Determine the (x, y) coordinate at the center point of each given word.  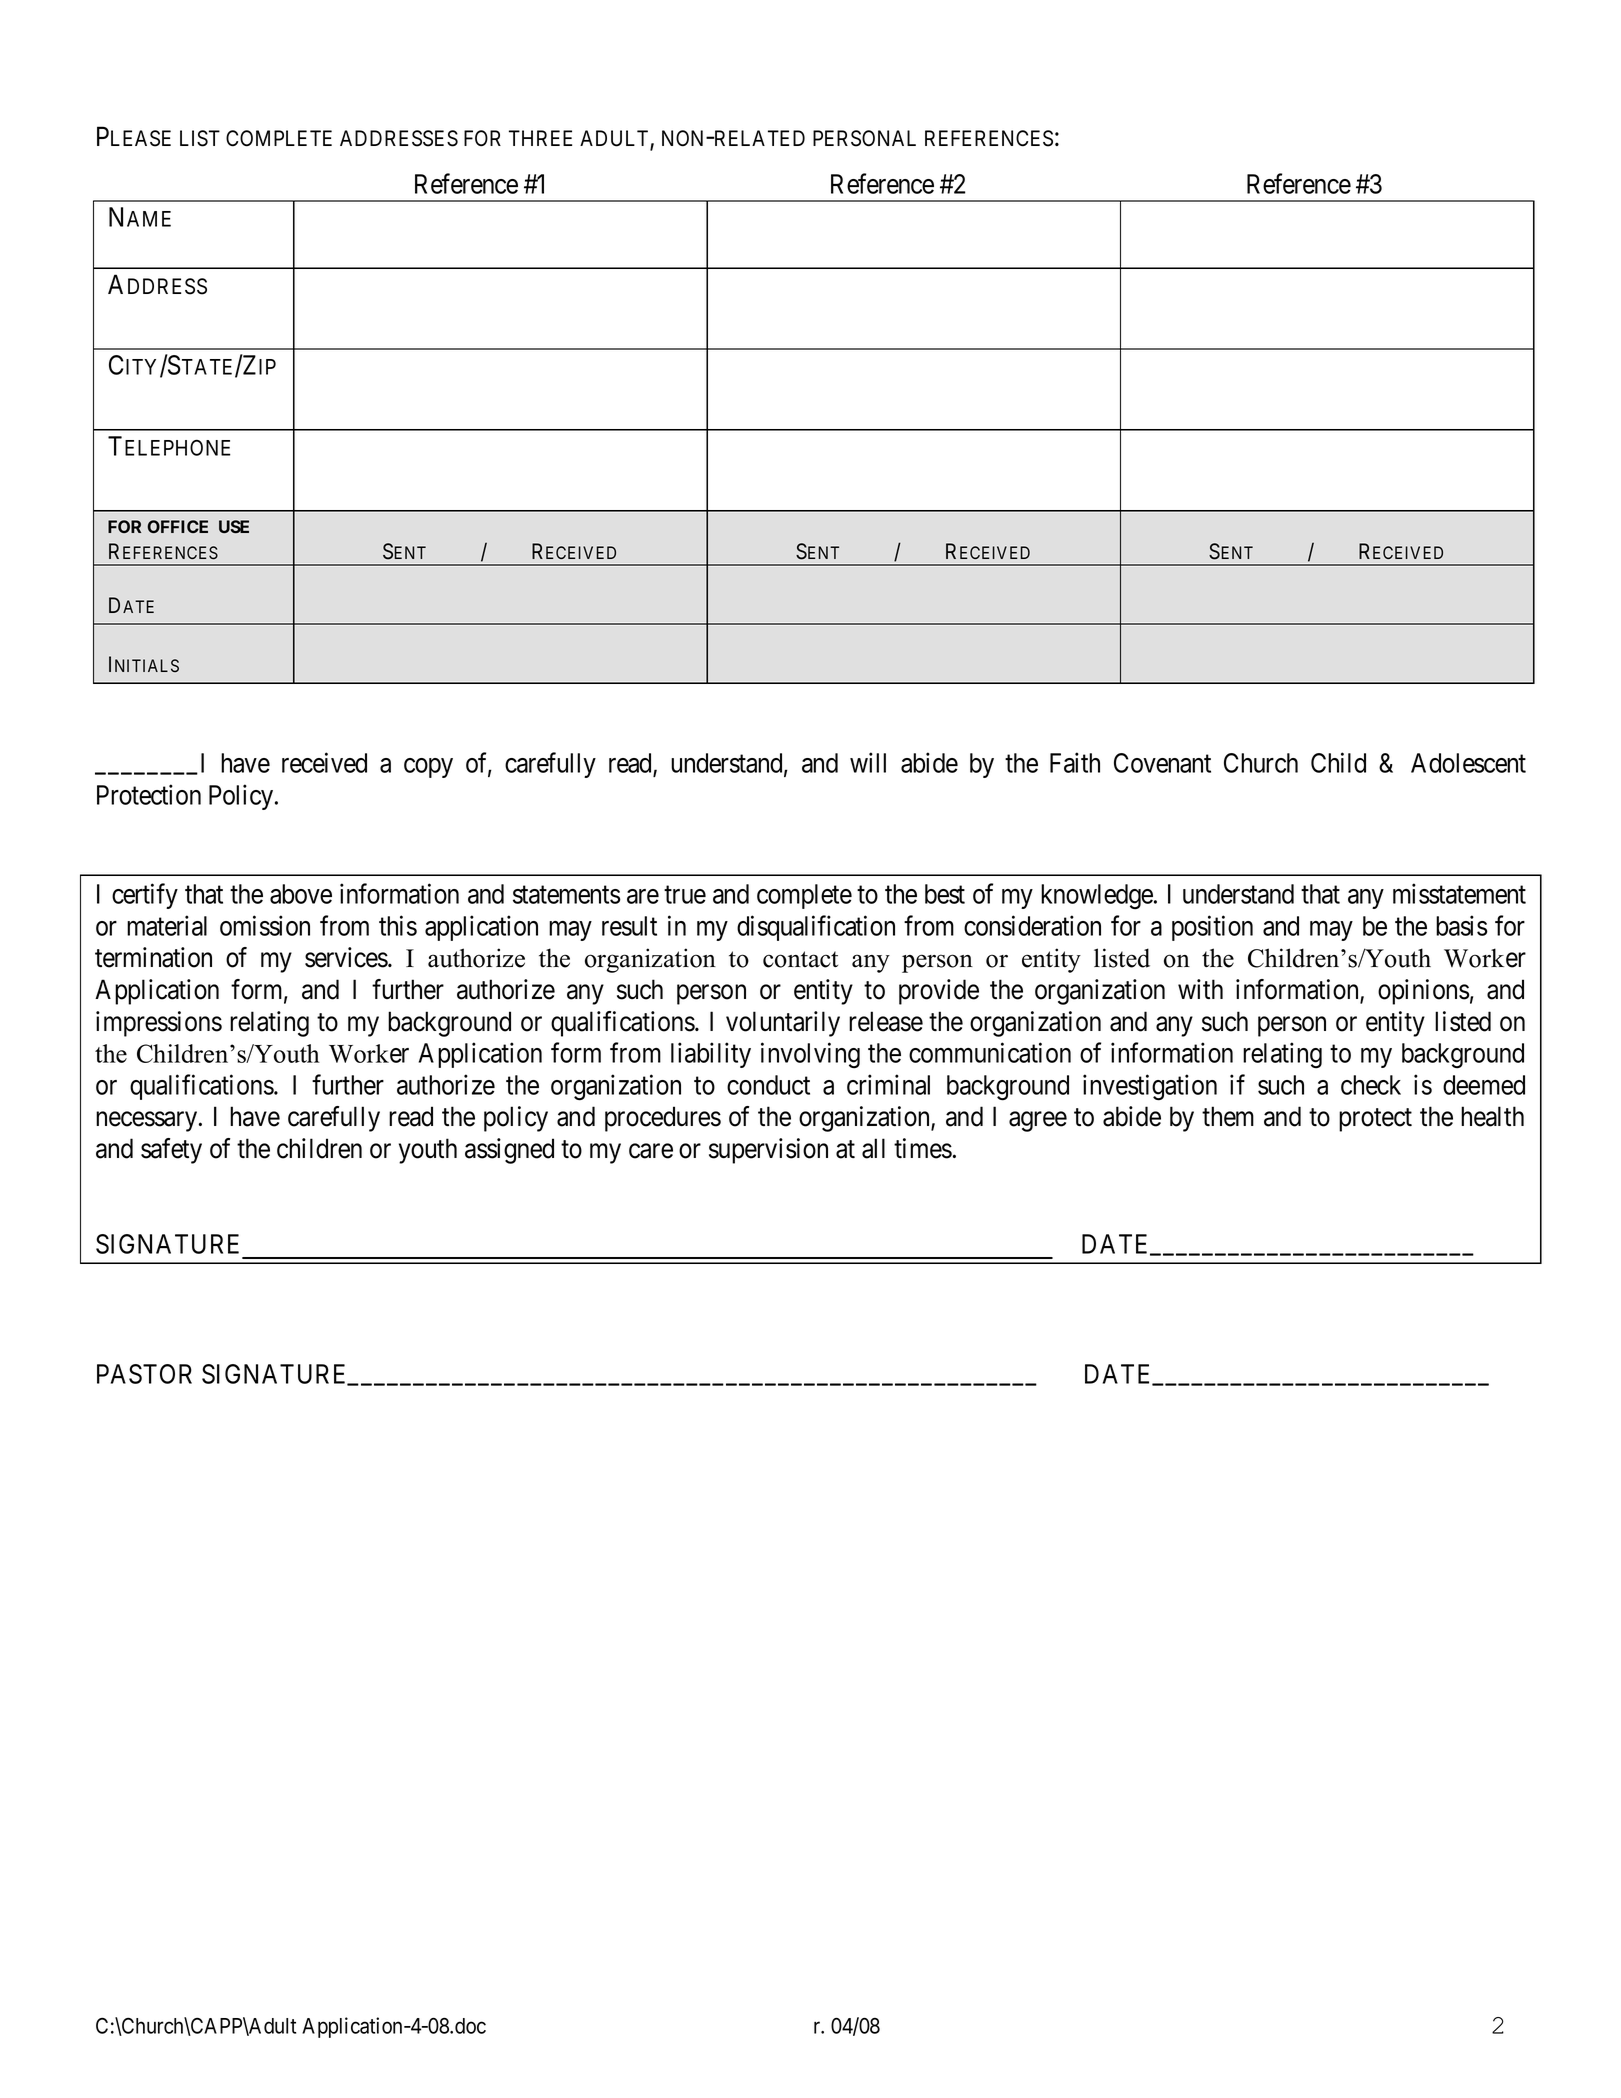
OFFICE (177, 526)
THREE (540, 138)
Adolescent (1468, 763)
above (301, 894)
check (1371, 1085)
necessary (148, 1122)
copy (428, 768)
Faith (1075, 762)
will (868, 762)
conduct (768, 1085)
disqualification (816, 928)
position (1212, 928)
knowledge (1098, 897)
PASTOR (144, 1374)
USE (234, 526)
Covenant (1162, 763)
